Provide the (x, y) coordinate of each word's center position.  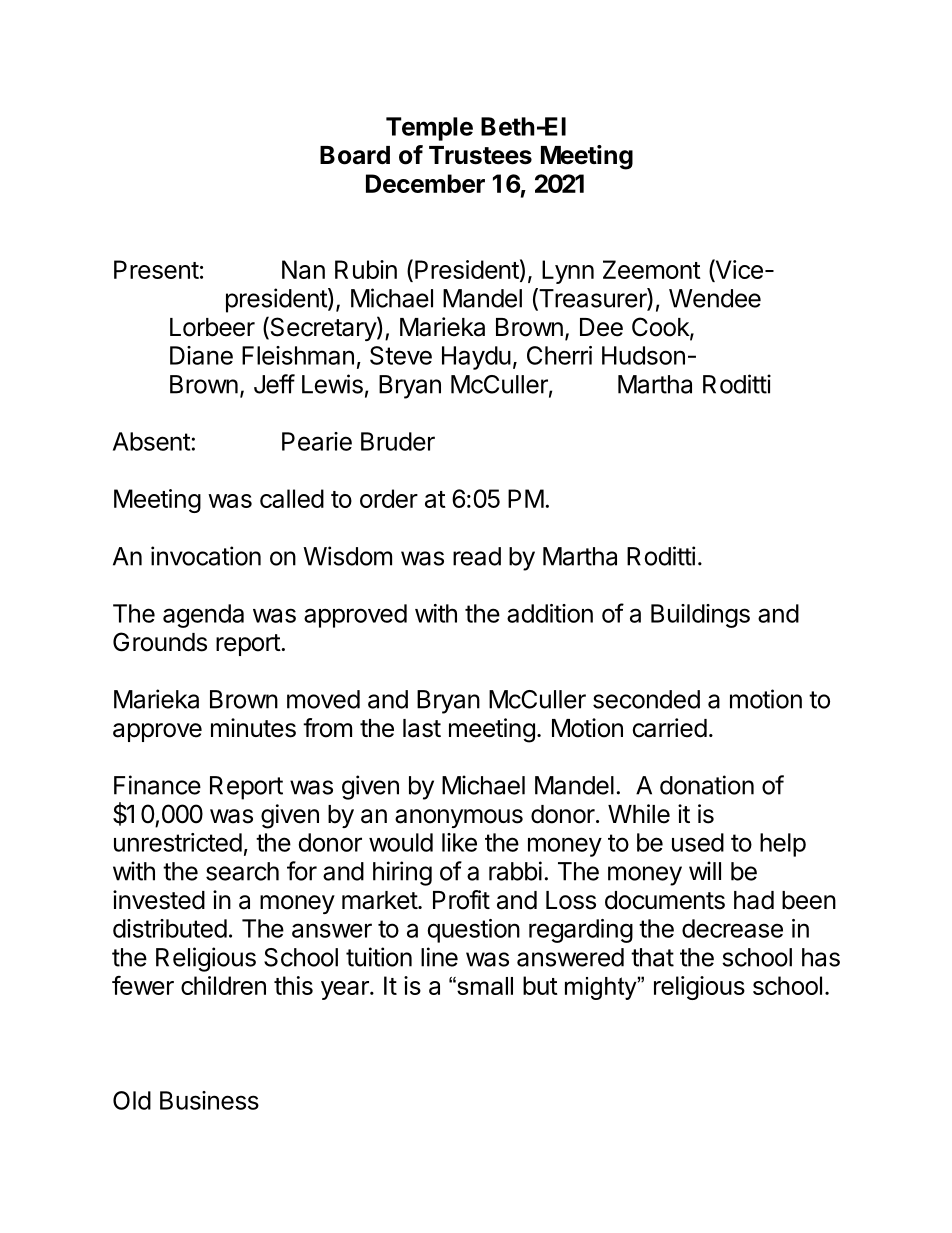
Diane (201, 355)
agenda (203, 616)
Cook (661, 328)
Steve (401, 355)
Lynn (568, 272)
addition (550, 613)
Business (209, 1100)
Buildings (700, 616)
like (459, 842)
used (698, 842)
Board (355, 155)
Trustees (480, 155)
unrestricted (178, 842)
